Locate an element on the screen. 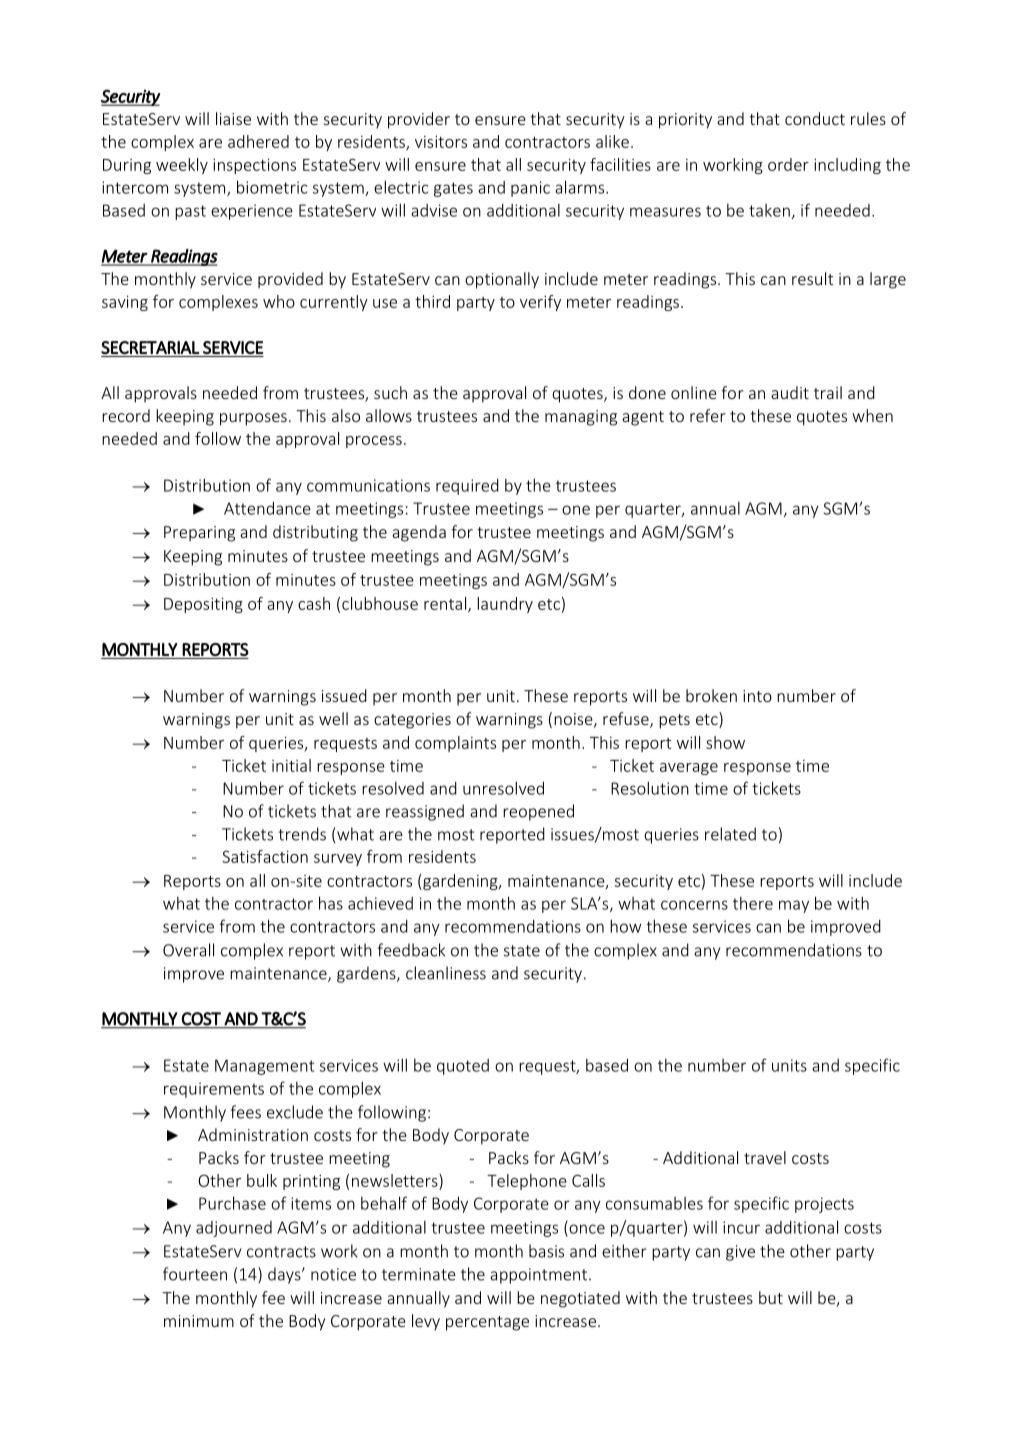  when is located at coordinates (872, 415).
